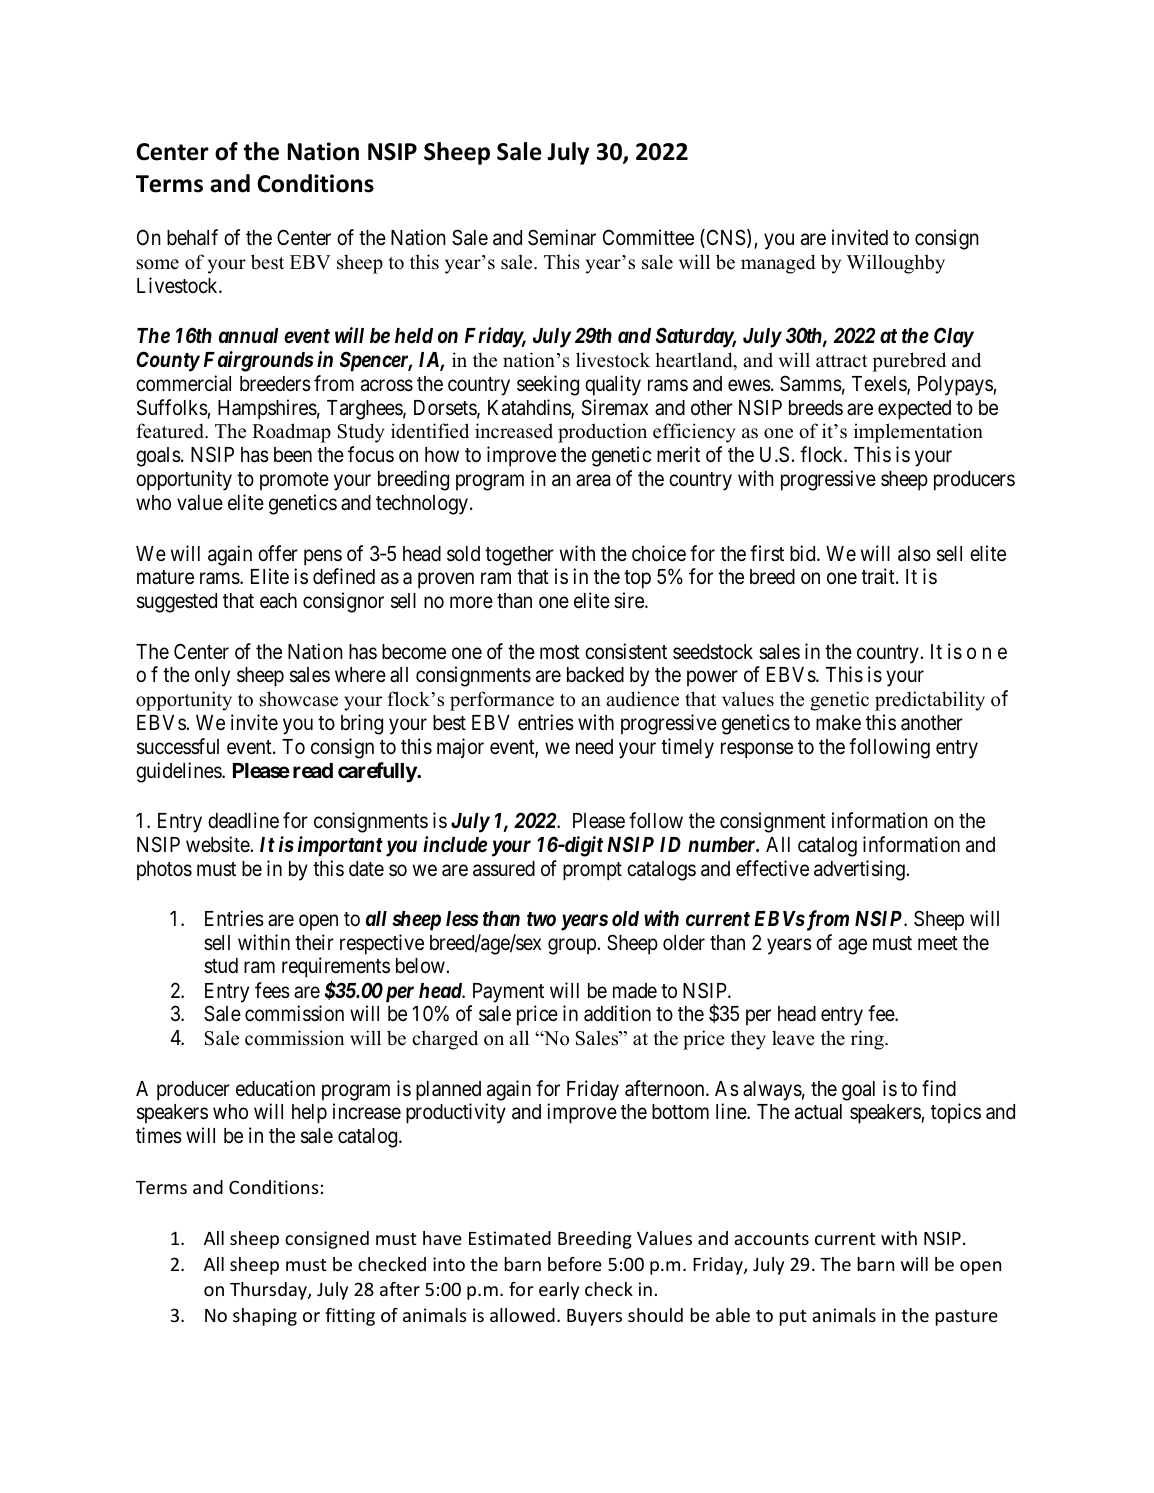 The width and height of the screenshot is (1154, 1493). What do you see at coordinates (278, 553) in the screenshot?
I see `offer` at bounding box center [278, 553].
